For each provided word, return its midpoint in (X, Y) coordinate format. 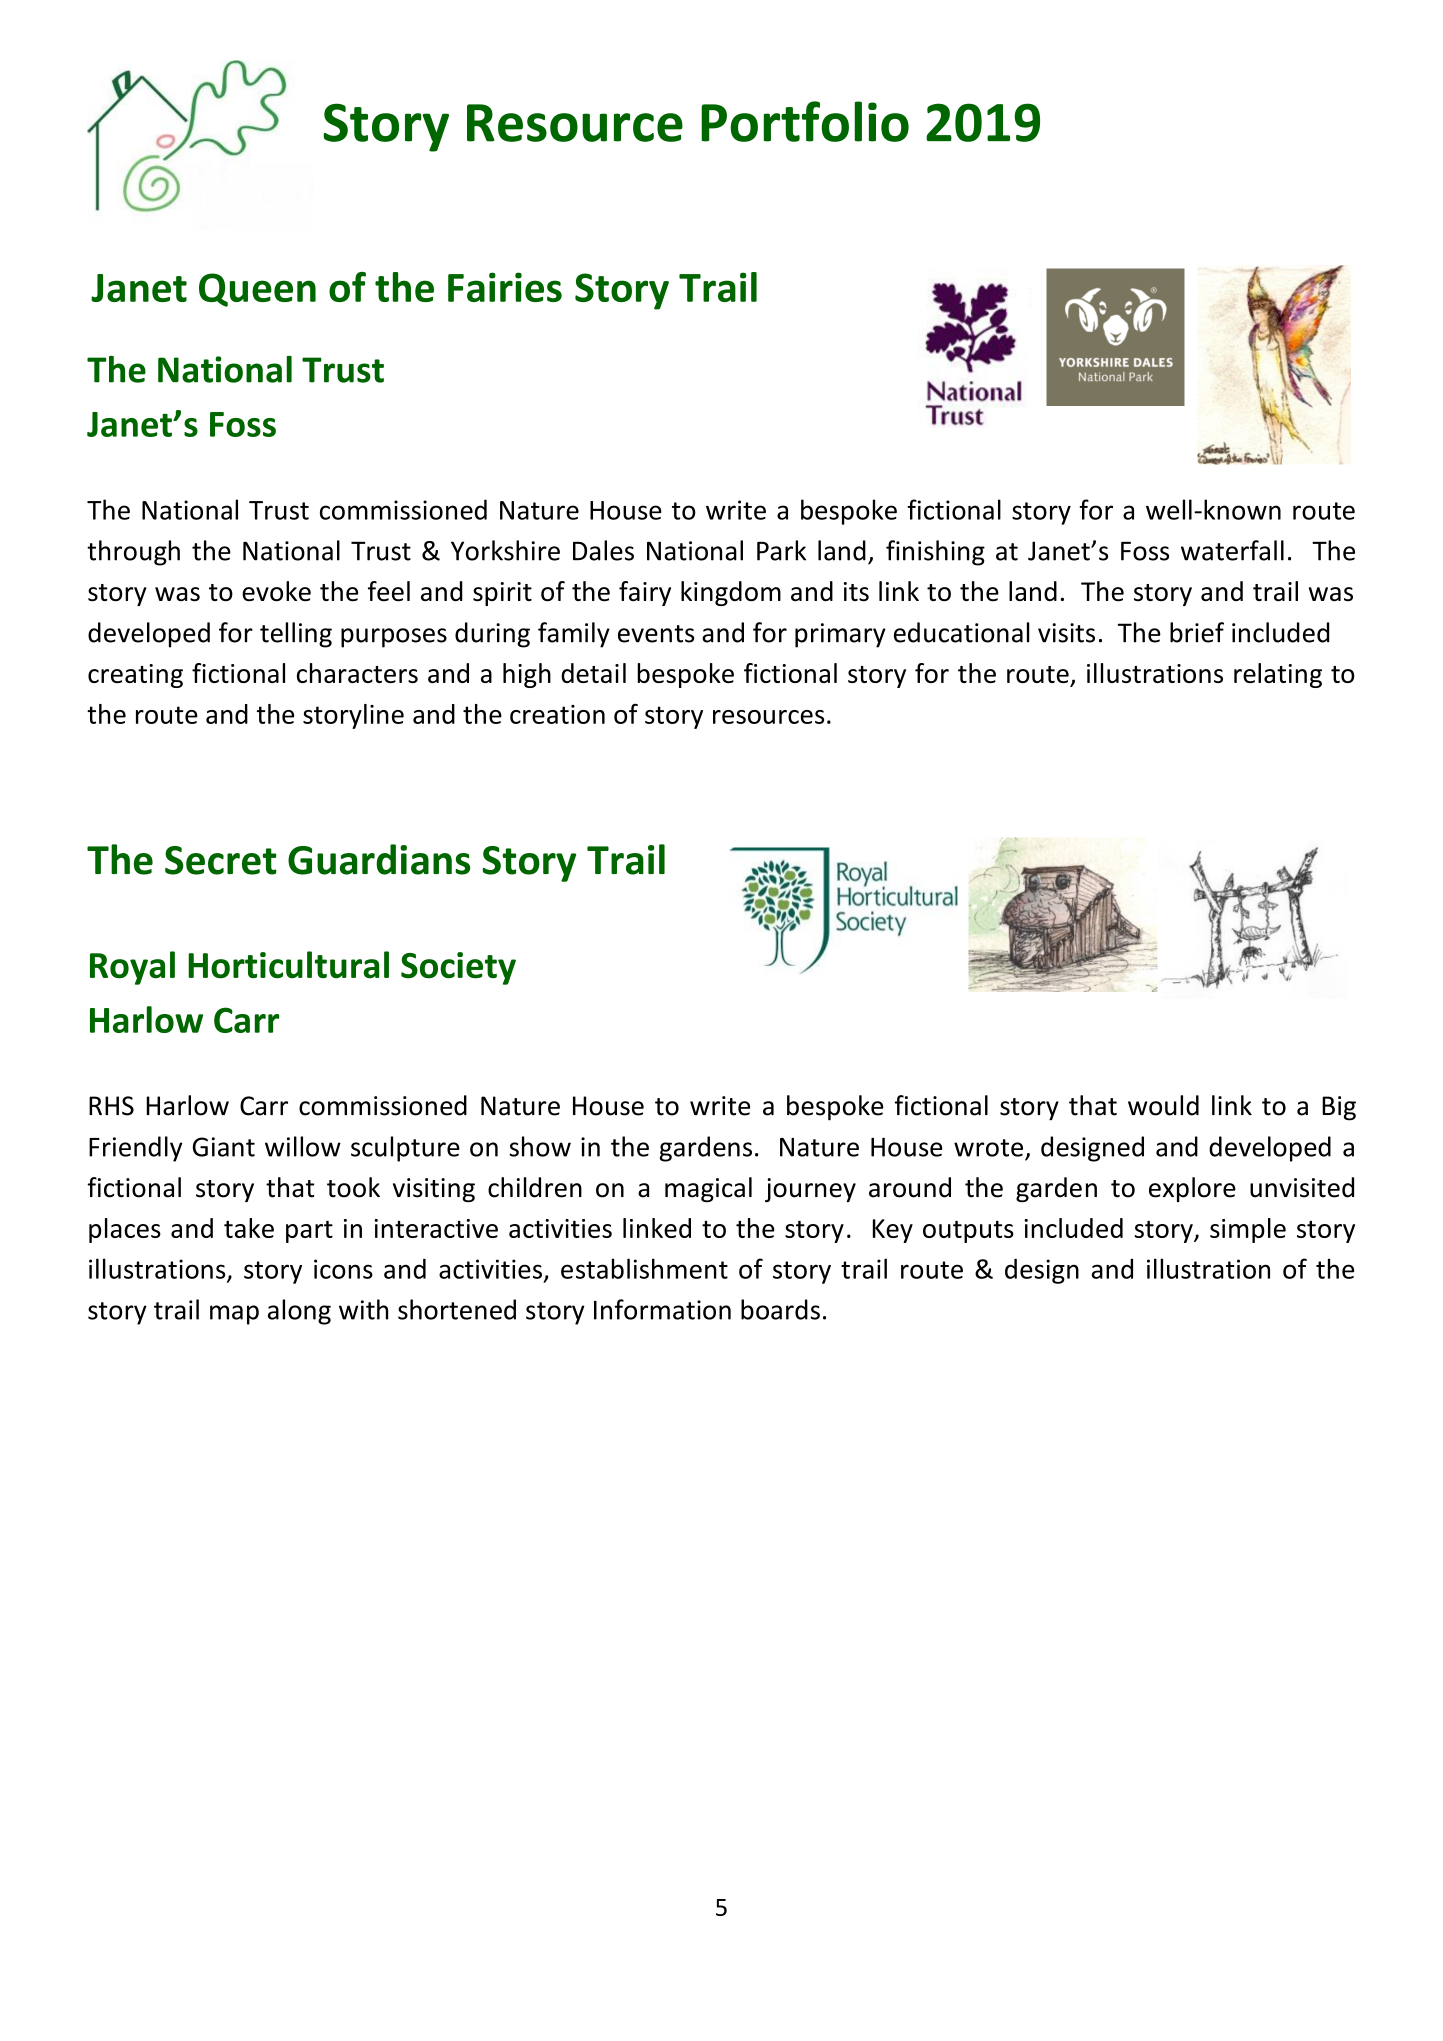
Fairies (505, 287)
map (234, 1315)
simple (1248, 1230)
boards (780, 1309)
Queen (257, 290)
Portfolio (805, 121)
